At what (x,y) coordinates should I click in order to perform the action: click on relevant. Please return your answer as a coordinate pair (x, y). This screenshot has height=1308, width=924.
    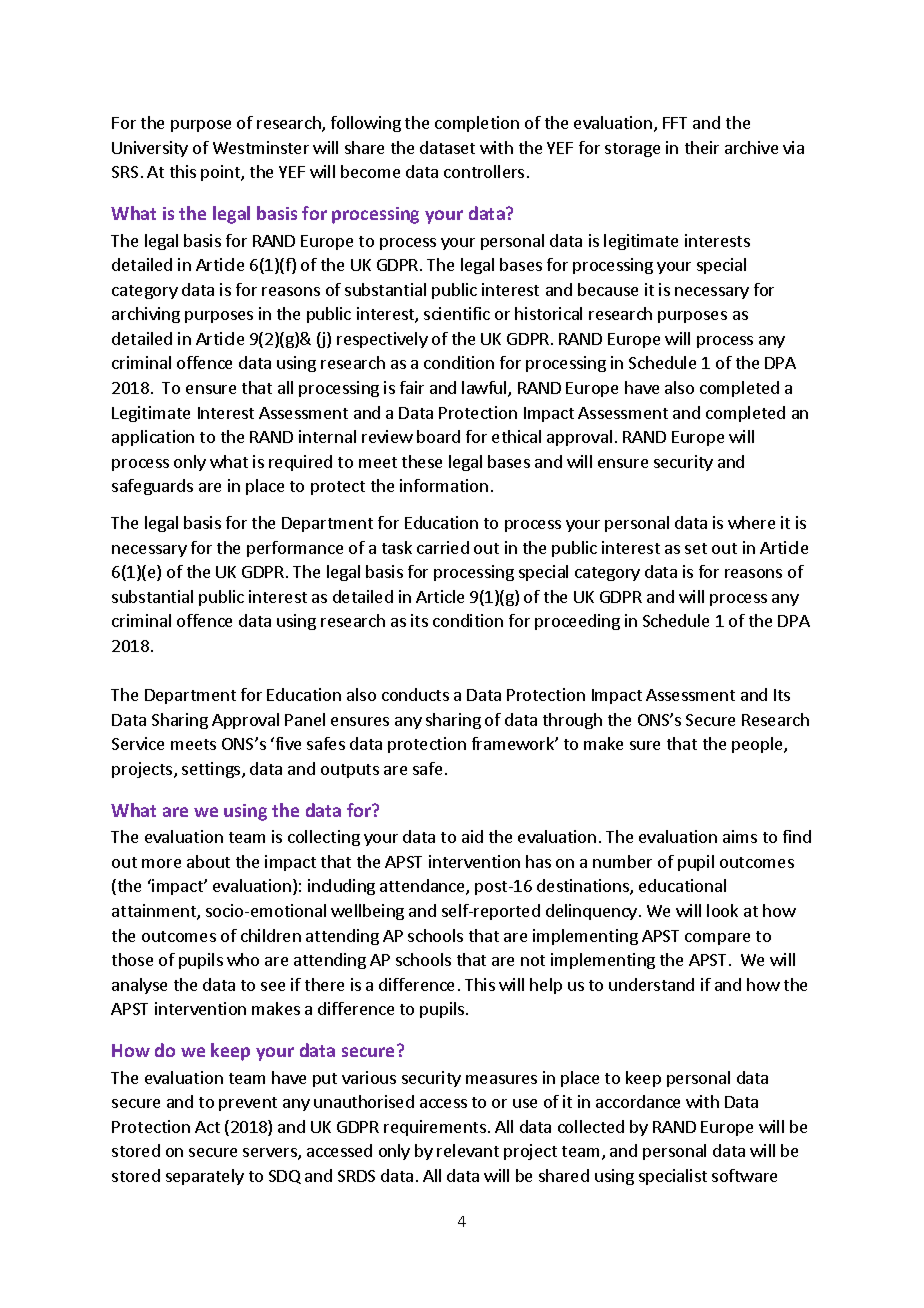
    Looking at the image, I should click on (468, 1150).
